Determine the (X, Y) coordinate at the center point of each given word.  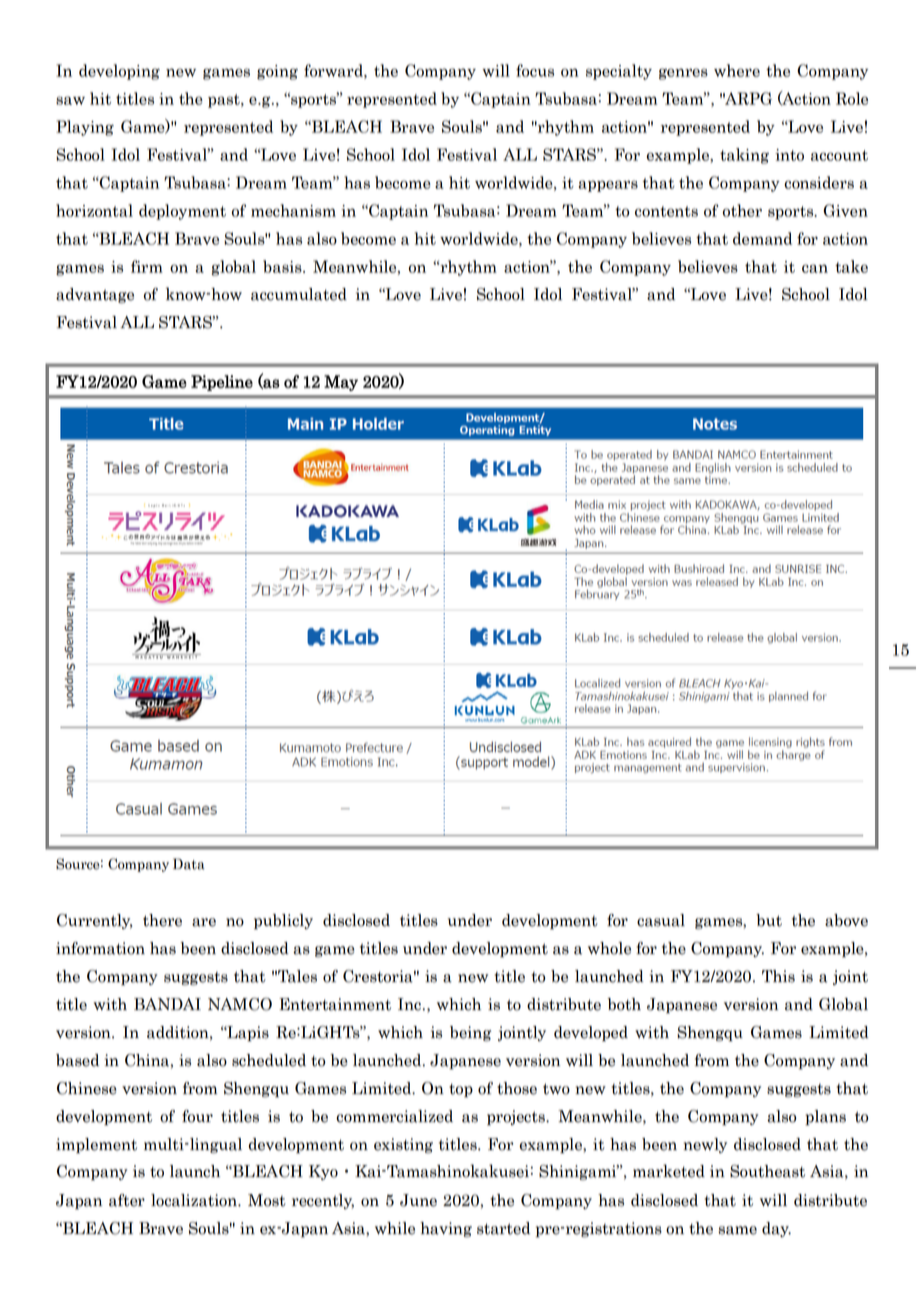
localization (195, 1200)
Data (189, 864)
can (815, 268)
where (737, 70)
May (341, 383)
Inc (409, 1004)
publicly (283, 922)
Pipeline (222, 383)
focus (535, 70)
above (846, 920)
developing (119, 72)
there (162, 920)
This (778, 976)
